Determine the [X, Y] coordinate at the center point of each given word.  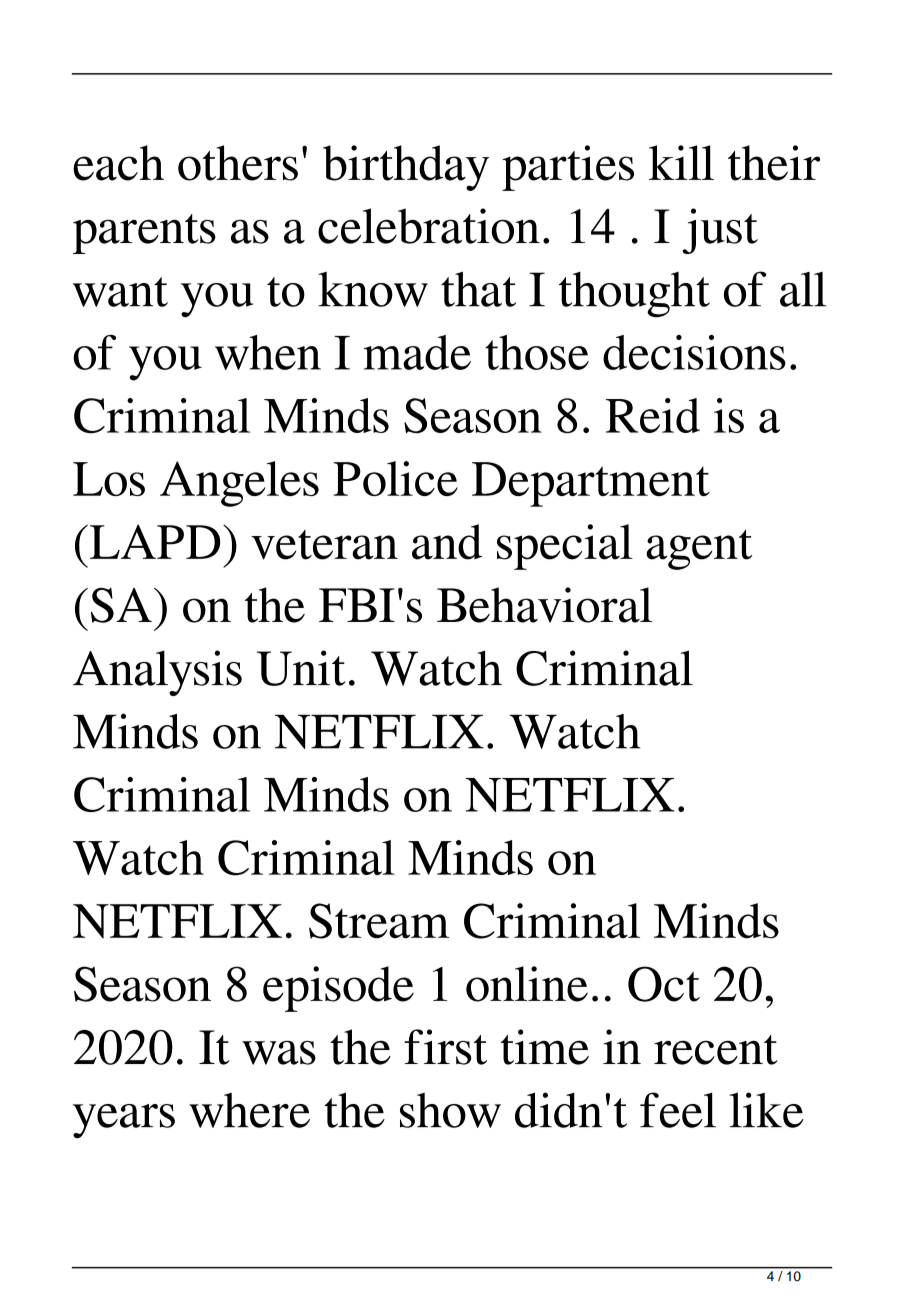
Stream [379, 921]
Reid [653, 415]
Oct [664, 984]
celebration [429, 226]
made [417, 352]
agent [699, 549]
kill [681, 162]
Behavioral [544, 605]
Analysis [157, 673]
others [238, 163]
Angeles [239, 484]
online [527, 984]
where [249, 1110]
